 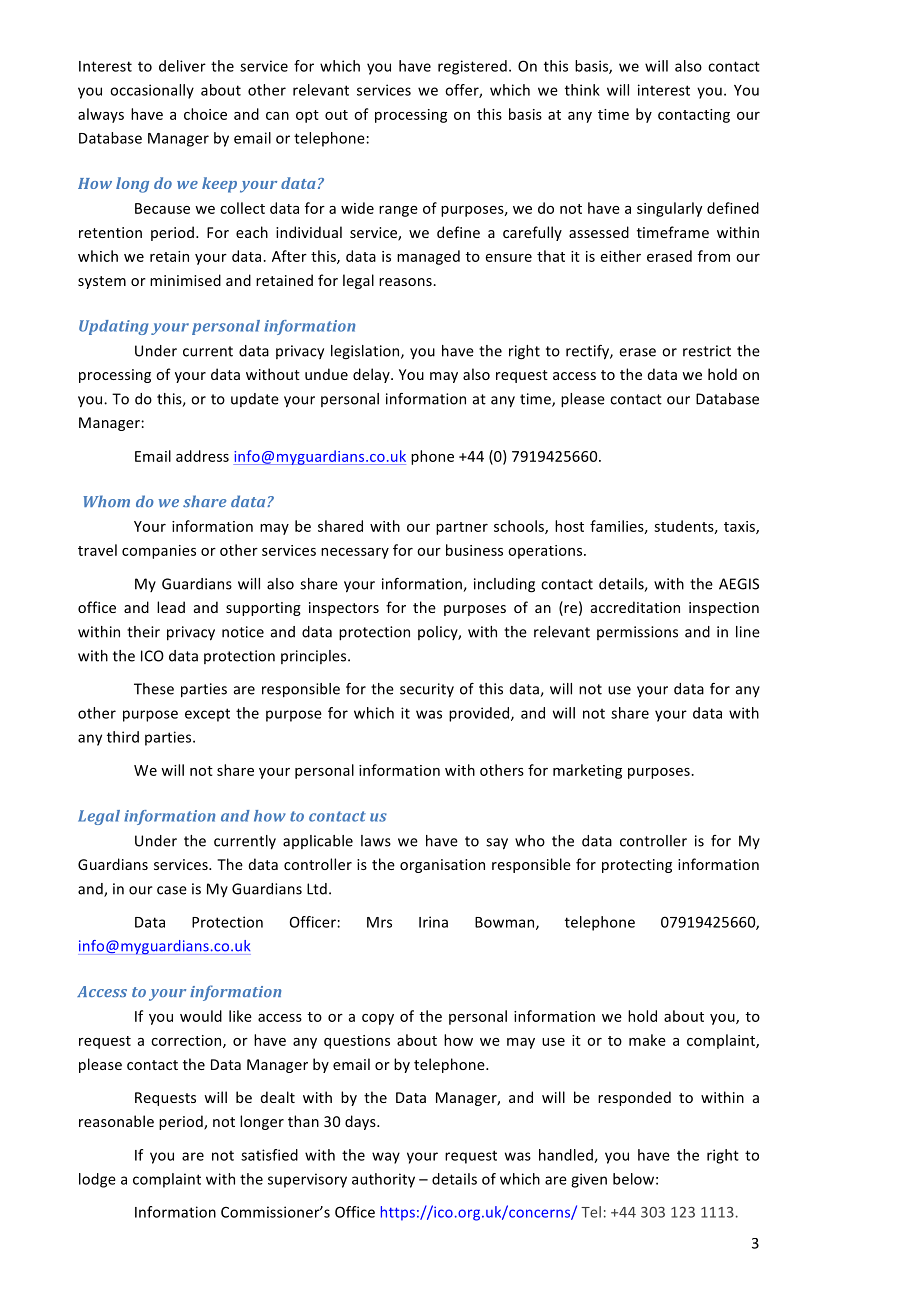 What do you see at coordinates (113, 327) in the screenshot?
I see `Updating` at bounding box center [113, 327].
